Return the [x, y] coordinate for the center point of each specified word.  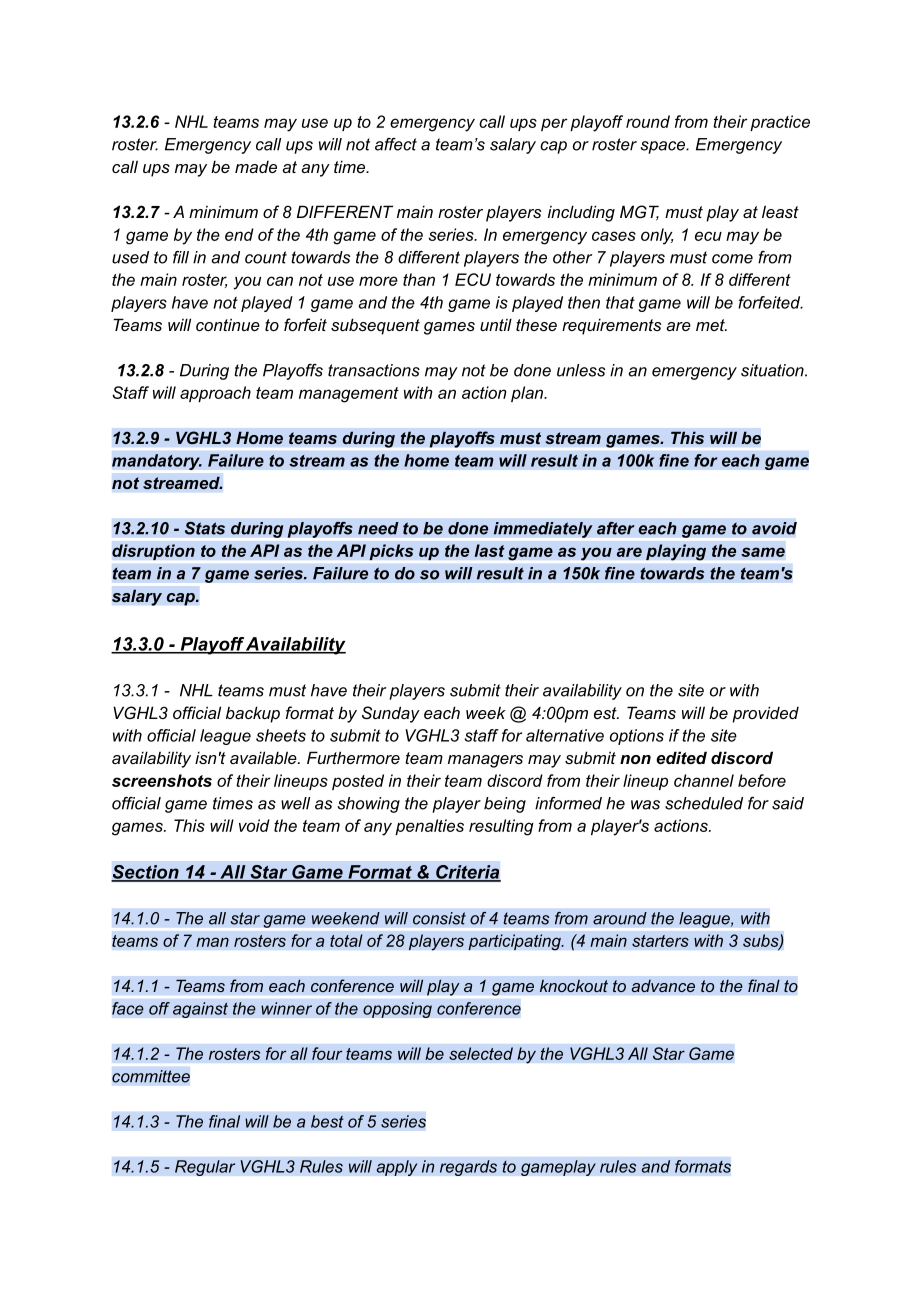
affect [396, 144]
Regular [205, 1168]
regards [468, 1168]
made [256, 167]
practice [780, 123]
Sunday [391, 714]
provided [765, 714]
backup [253, 714]
